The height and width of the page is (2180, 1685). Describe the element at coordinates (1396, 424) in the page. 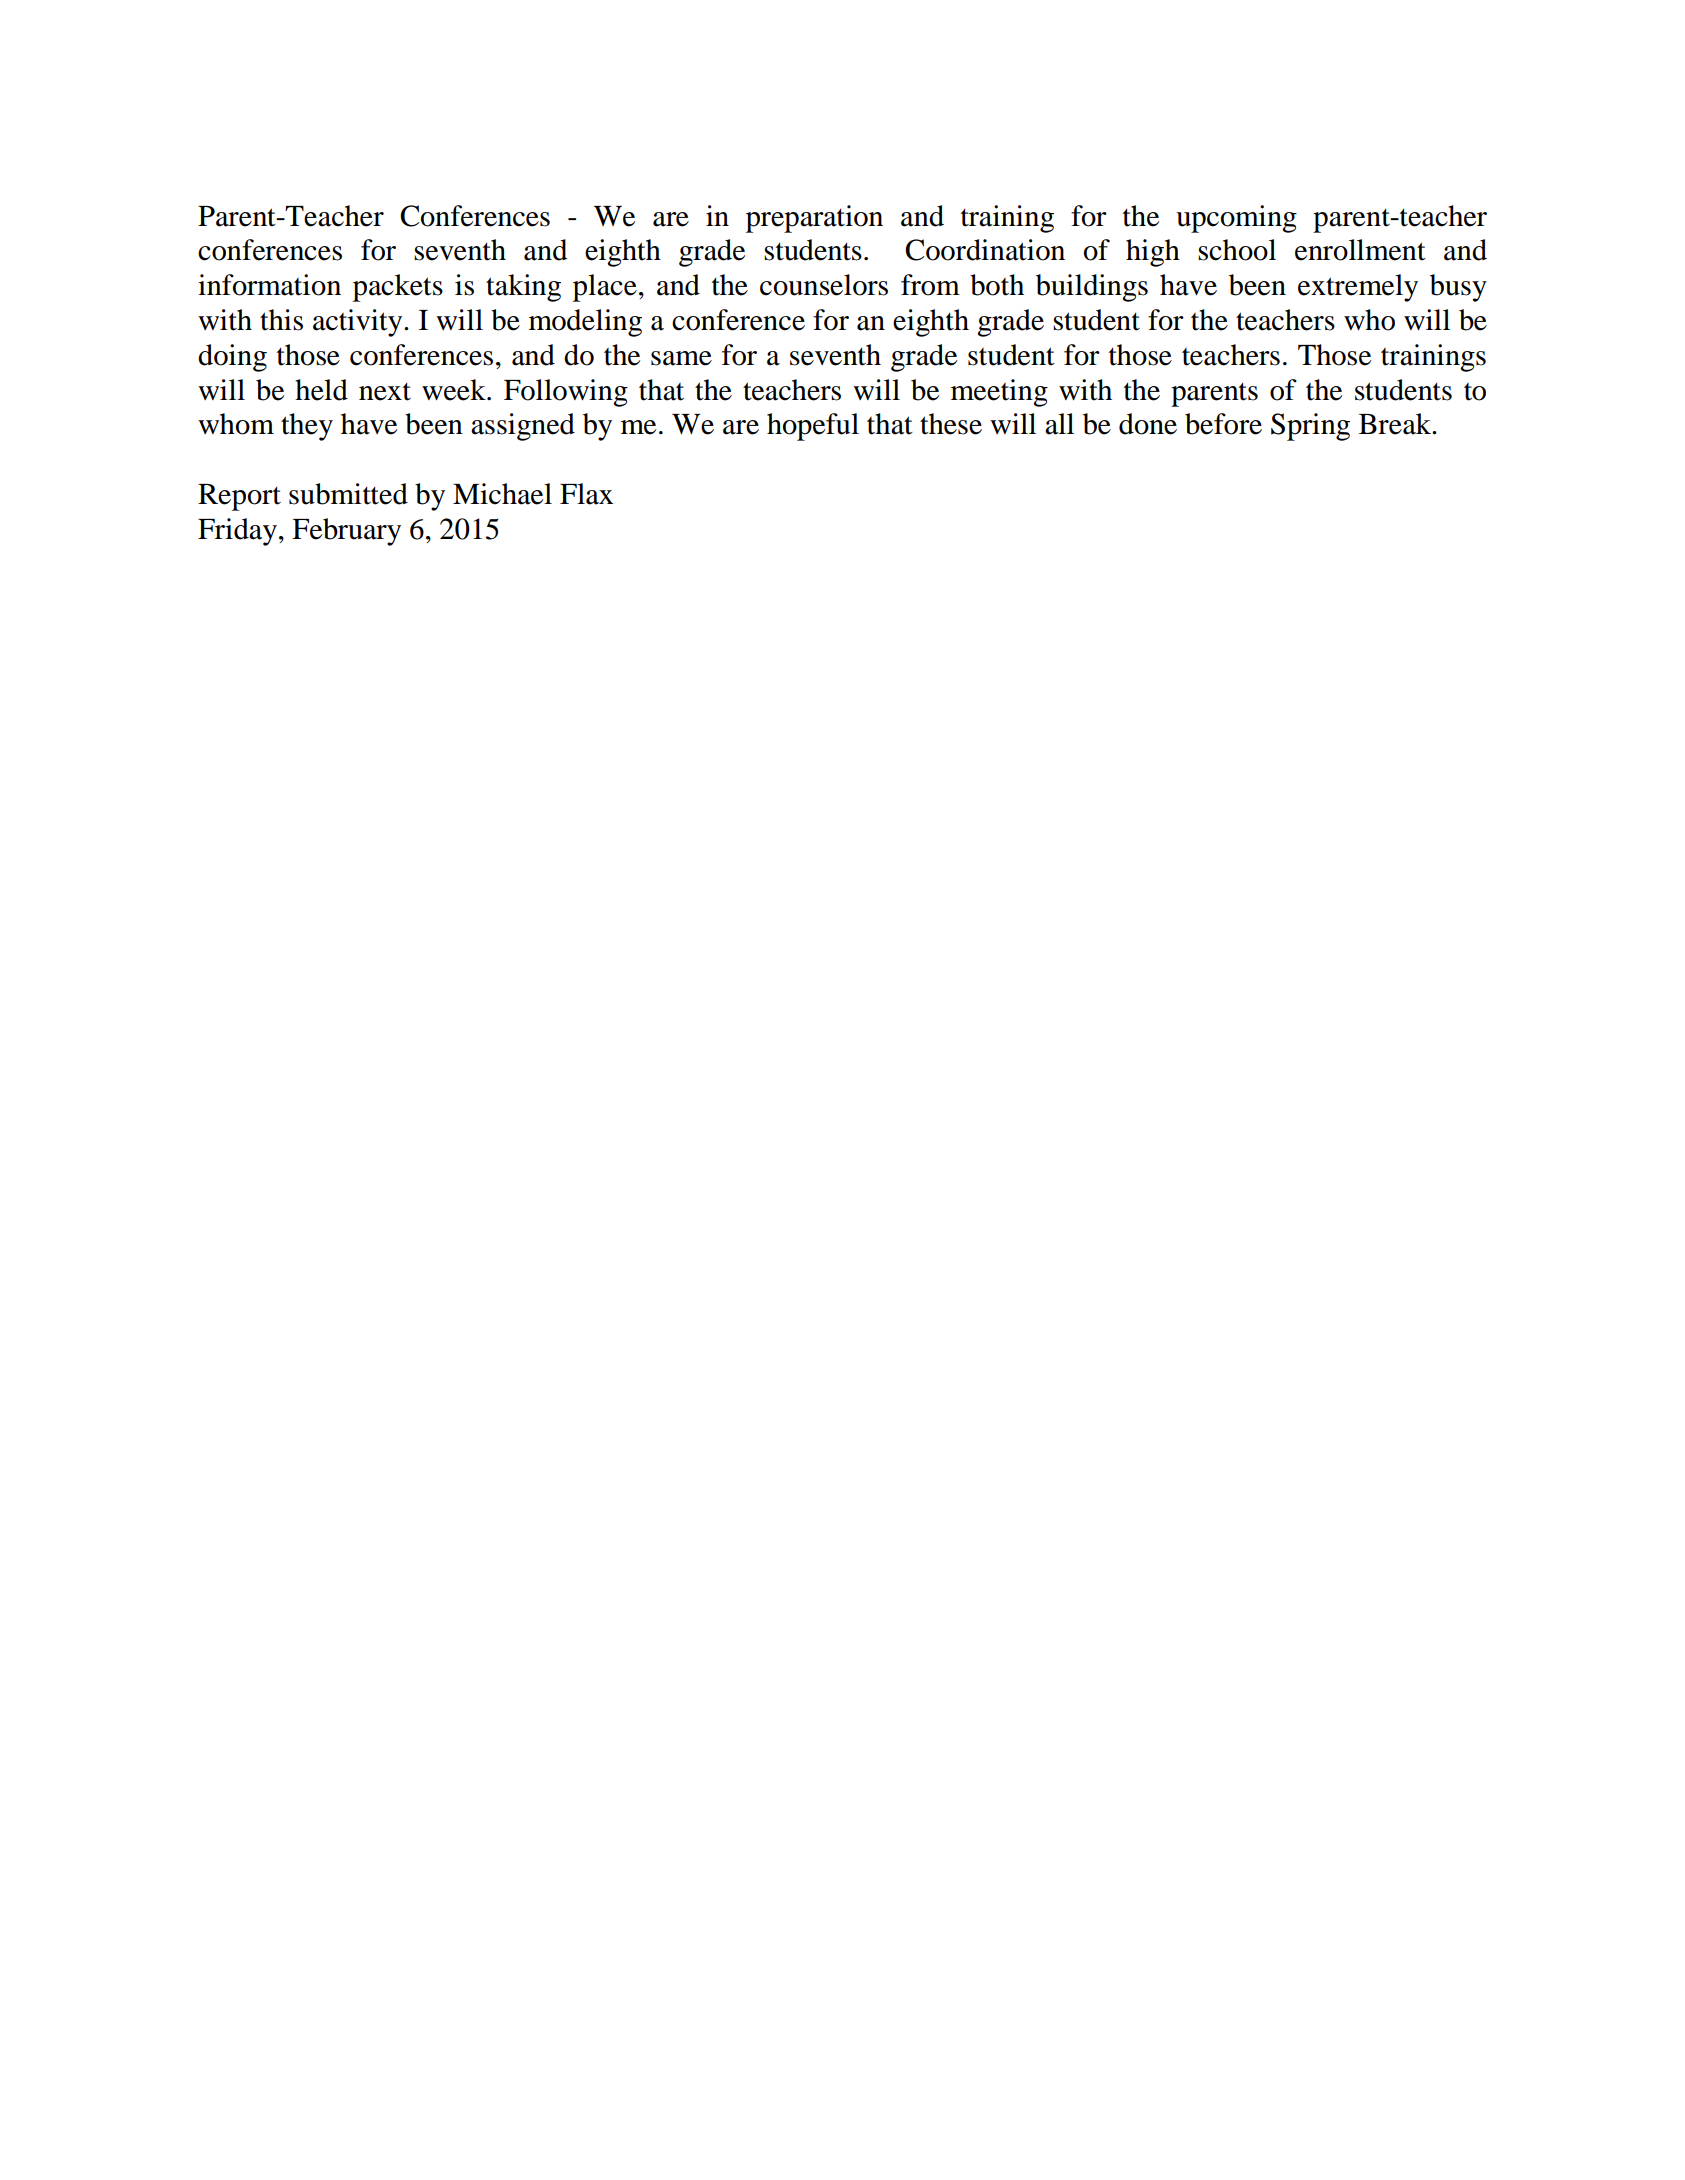

I see `Break` at that location.
